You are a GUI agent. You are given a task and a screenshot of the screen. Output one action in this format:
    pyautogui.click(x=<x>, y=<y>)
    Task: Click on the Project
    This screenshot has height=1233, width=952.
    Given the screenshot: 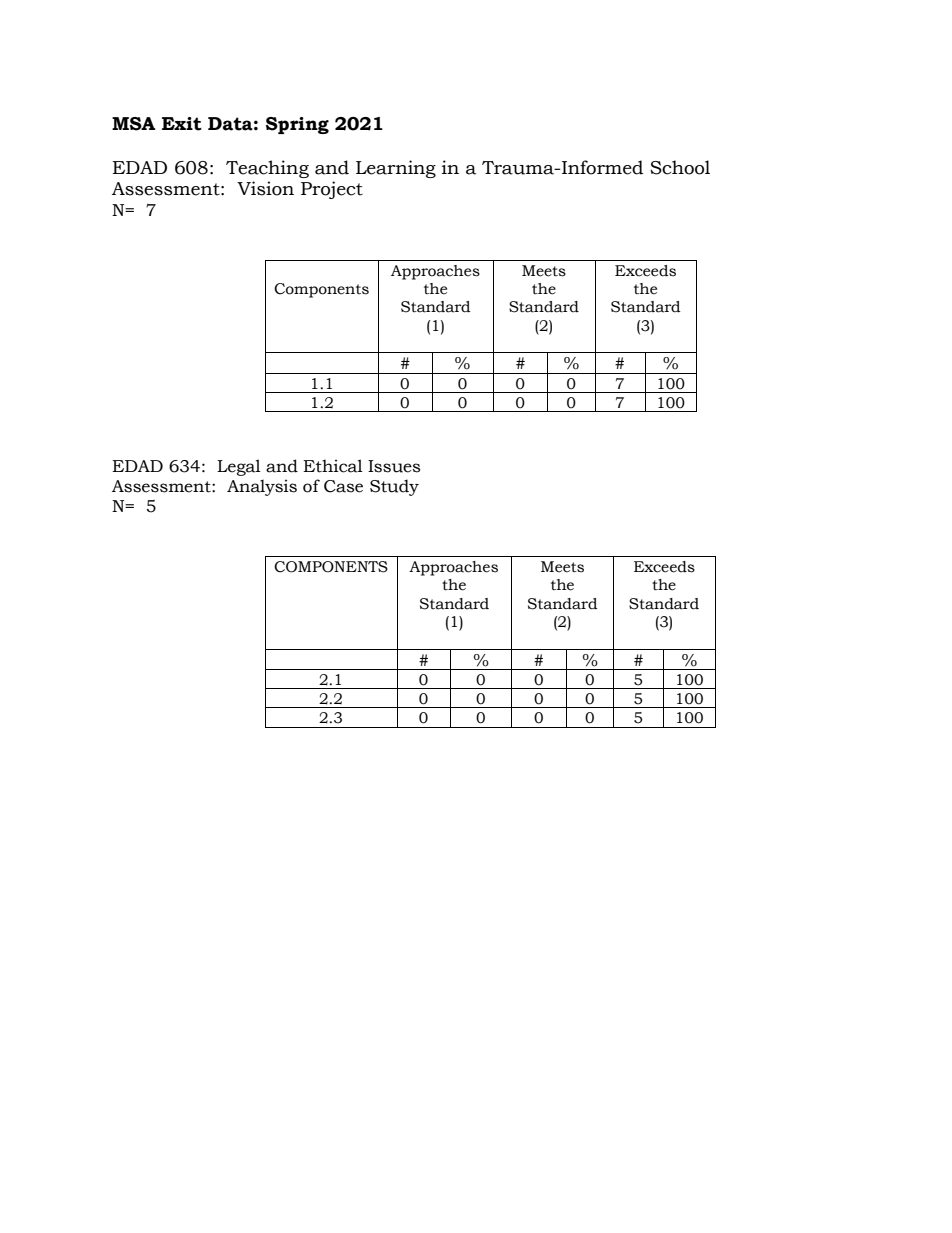 What is the action you would take?
    pyautogui.click(x=332, y=190)
